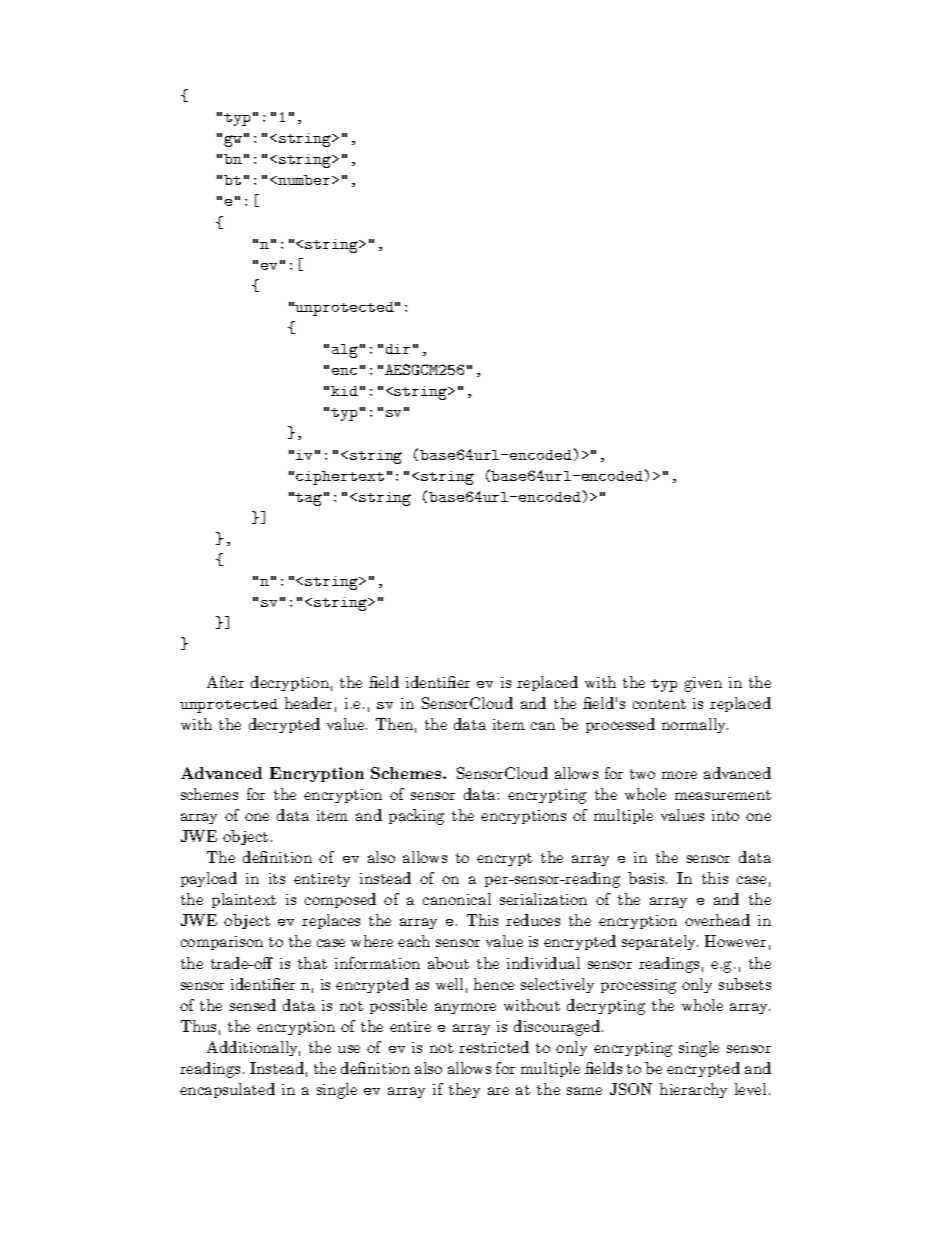 This screenshot has width=952, height=1233. I want to click on encapsulated, so click(227, 1090).
